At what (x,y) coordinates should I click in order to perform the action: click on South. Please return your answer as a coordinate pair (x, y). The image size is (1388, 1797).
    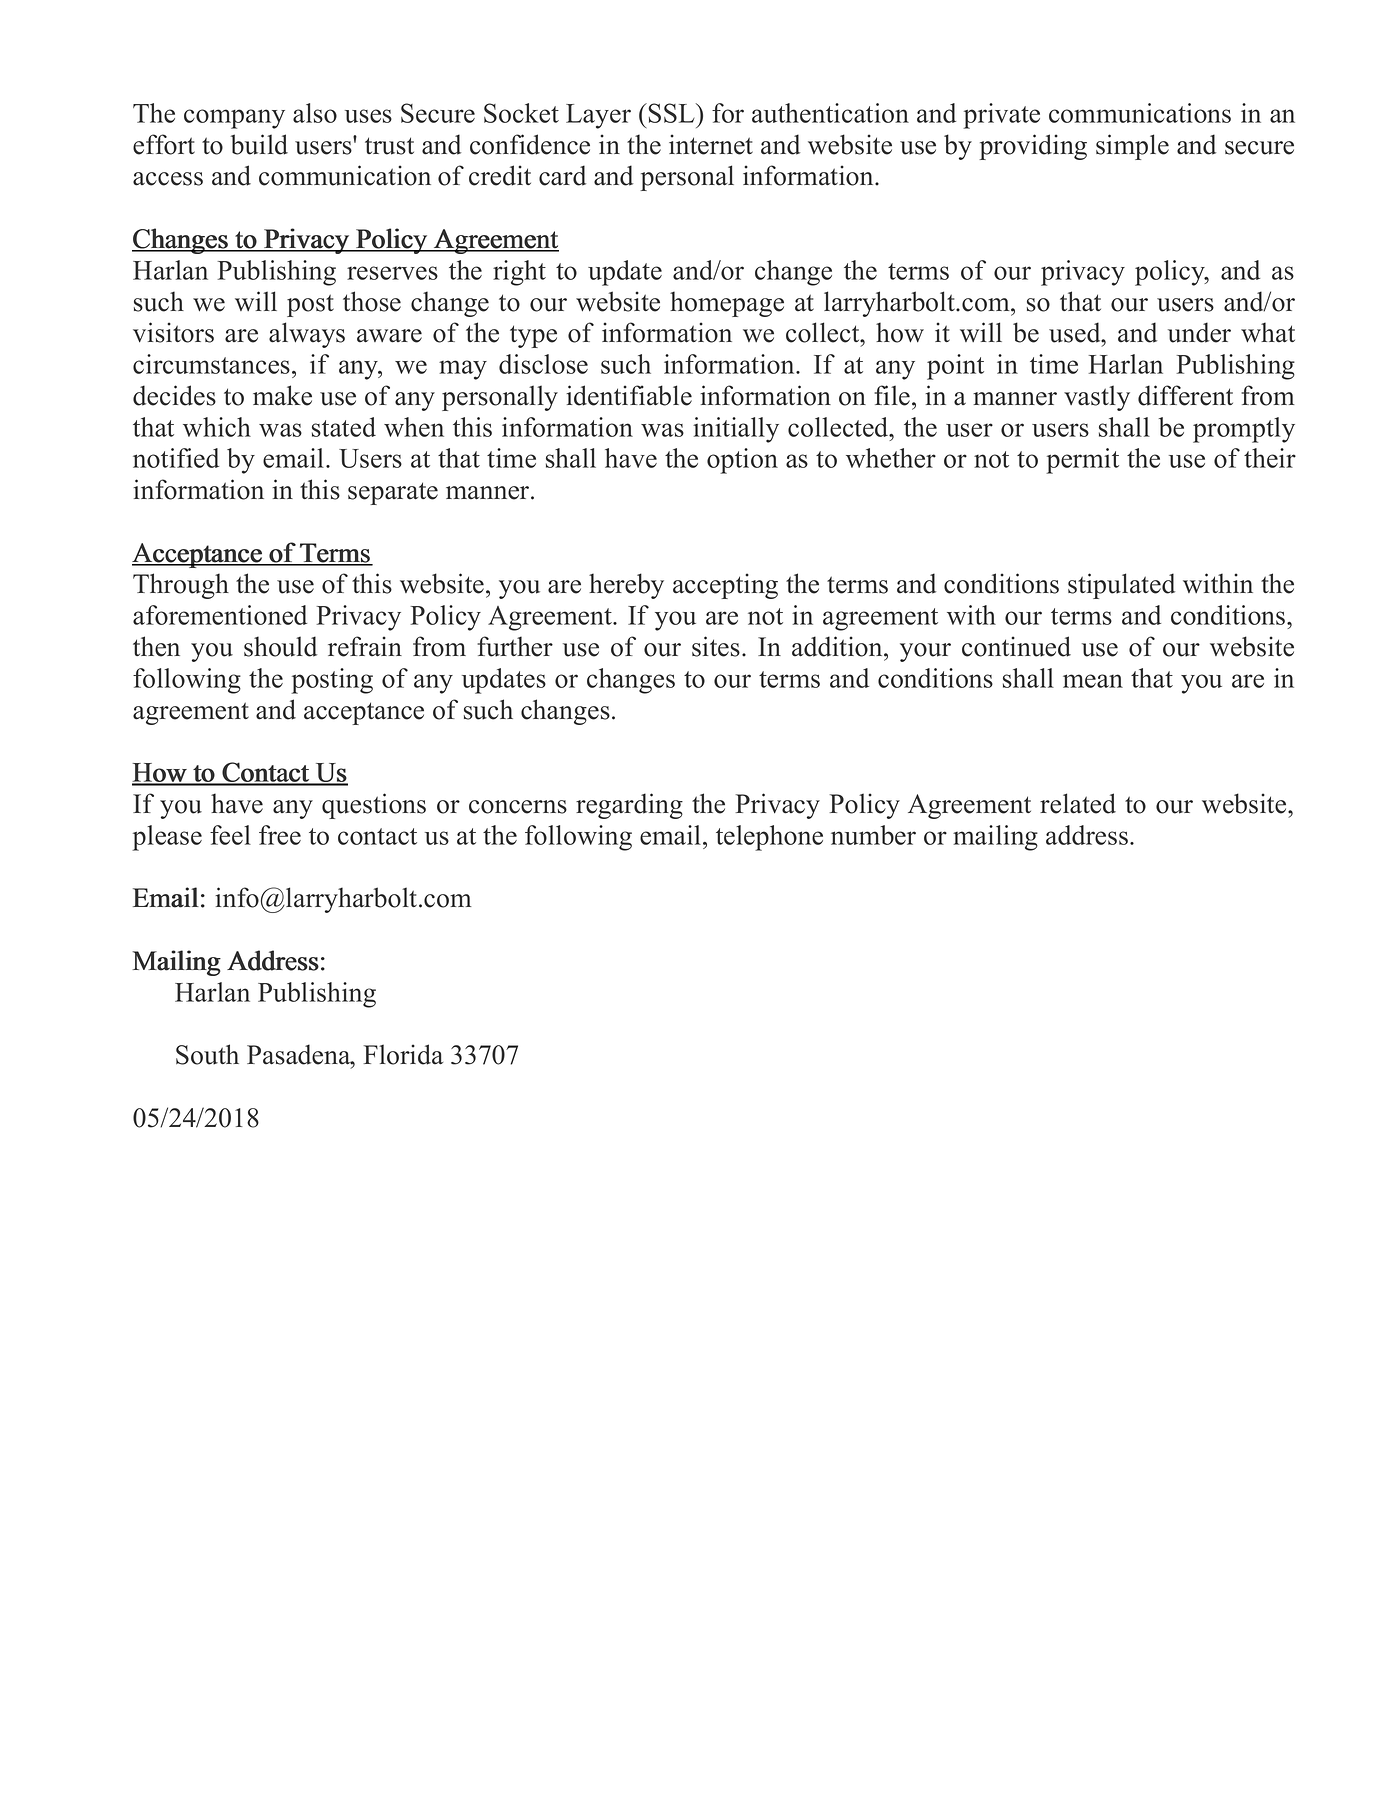
    Looking at the image, I should click on (207, 1054).
